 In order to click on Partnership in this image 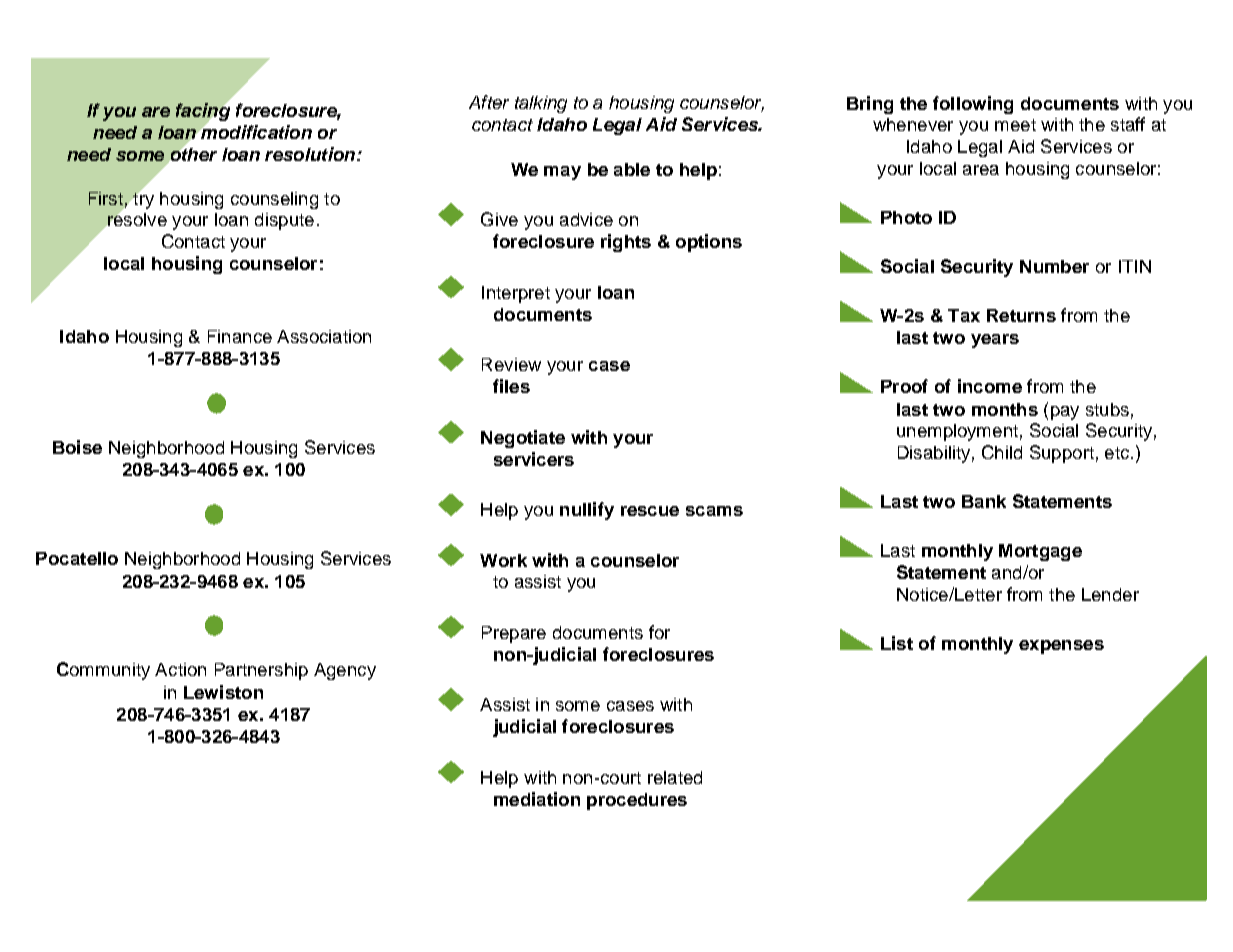, I will do `click(261, 671)`.
